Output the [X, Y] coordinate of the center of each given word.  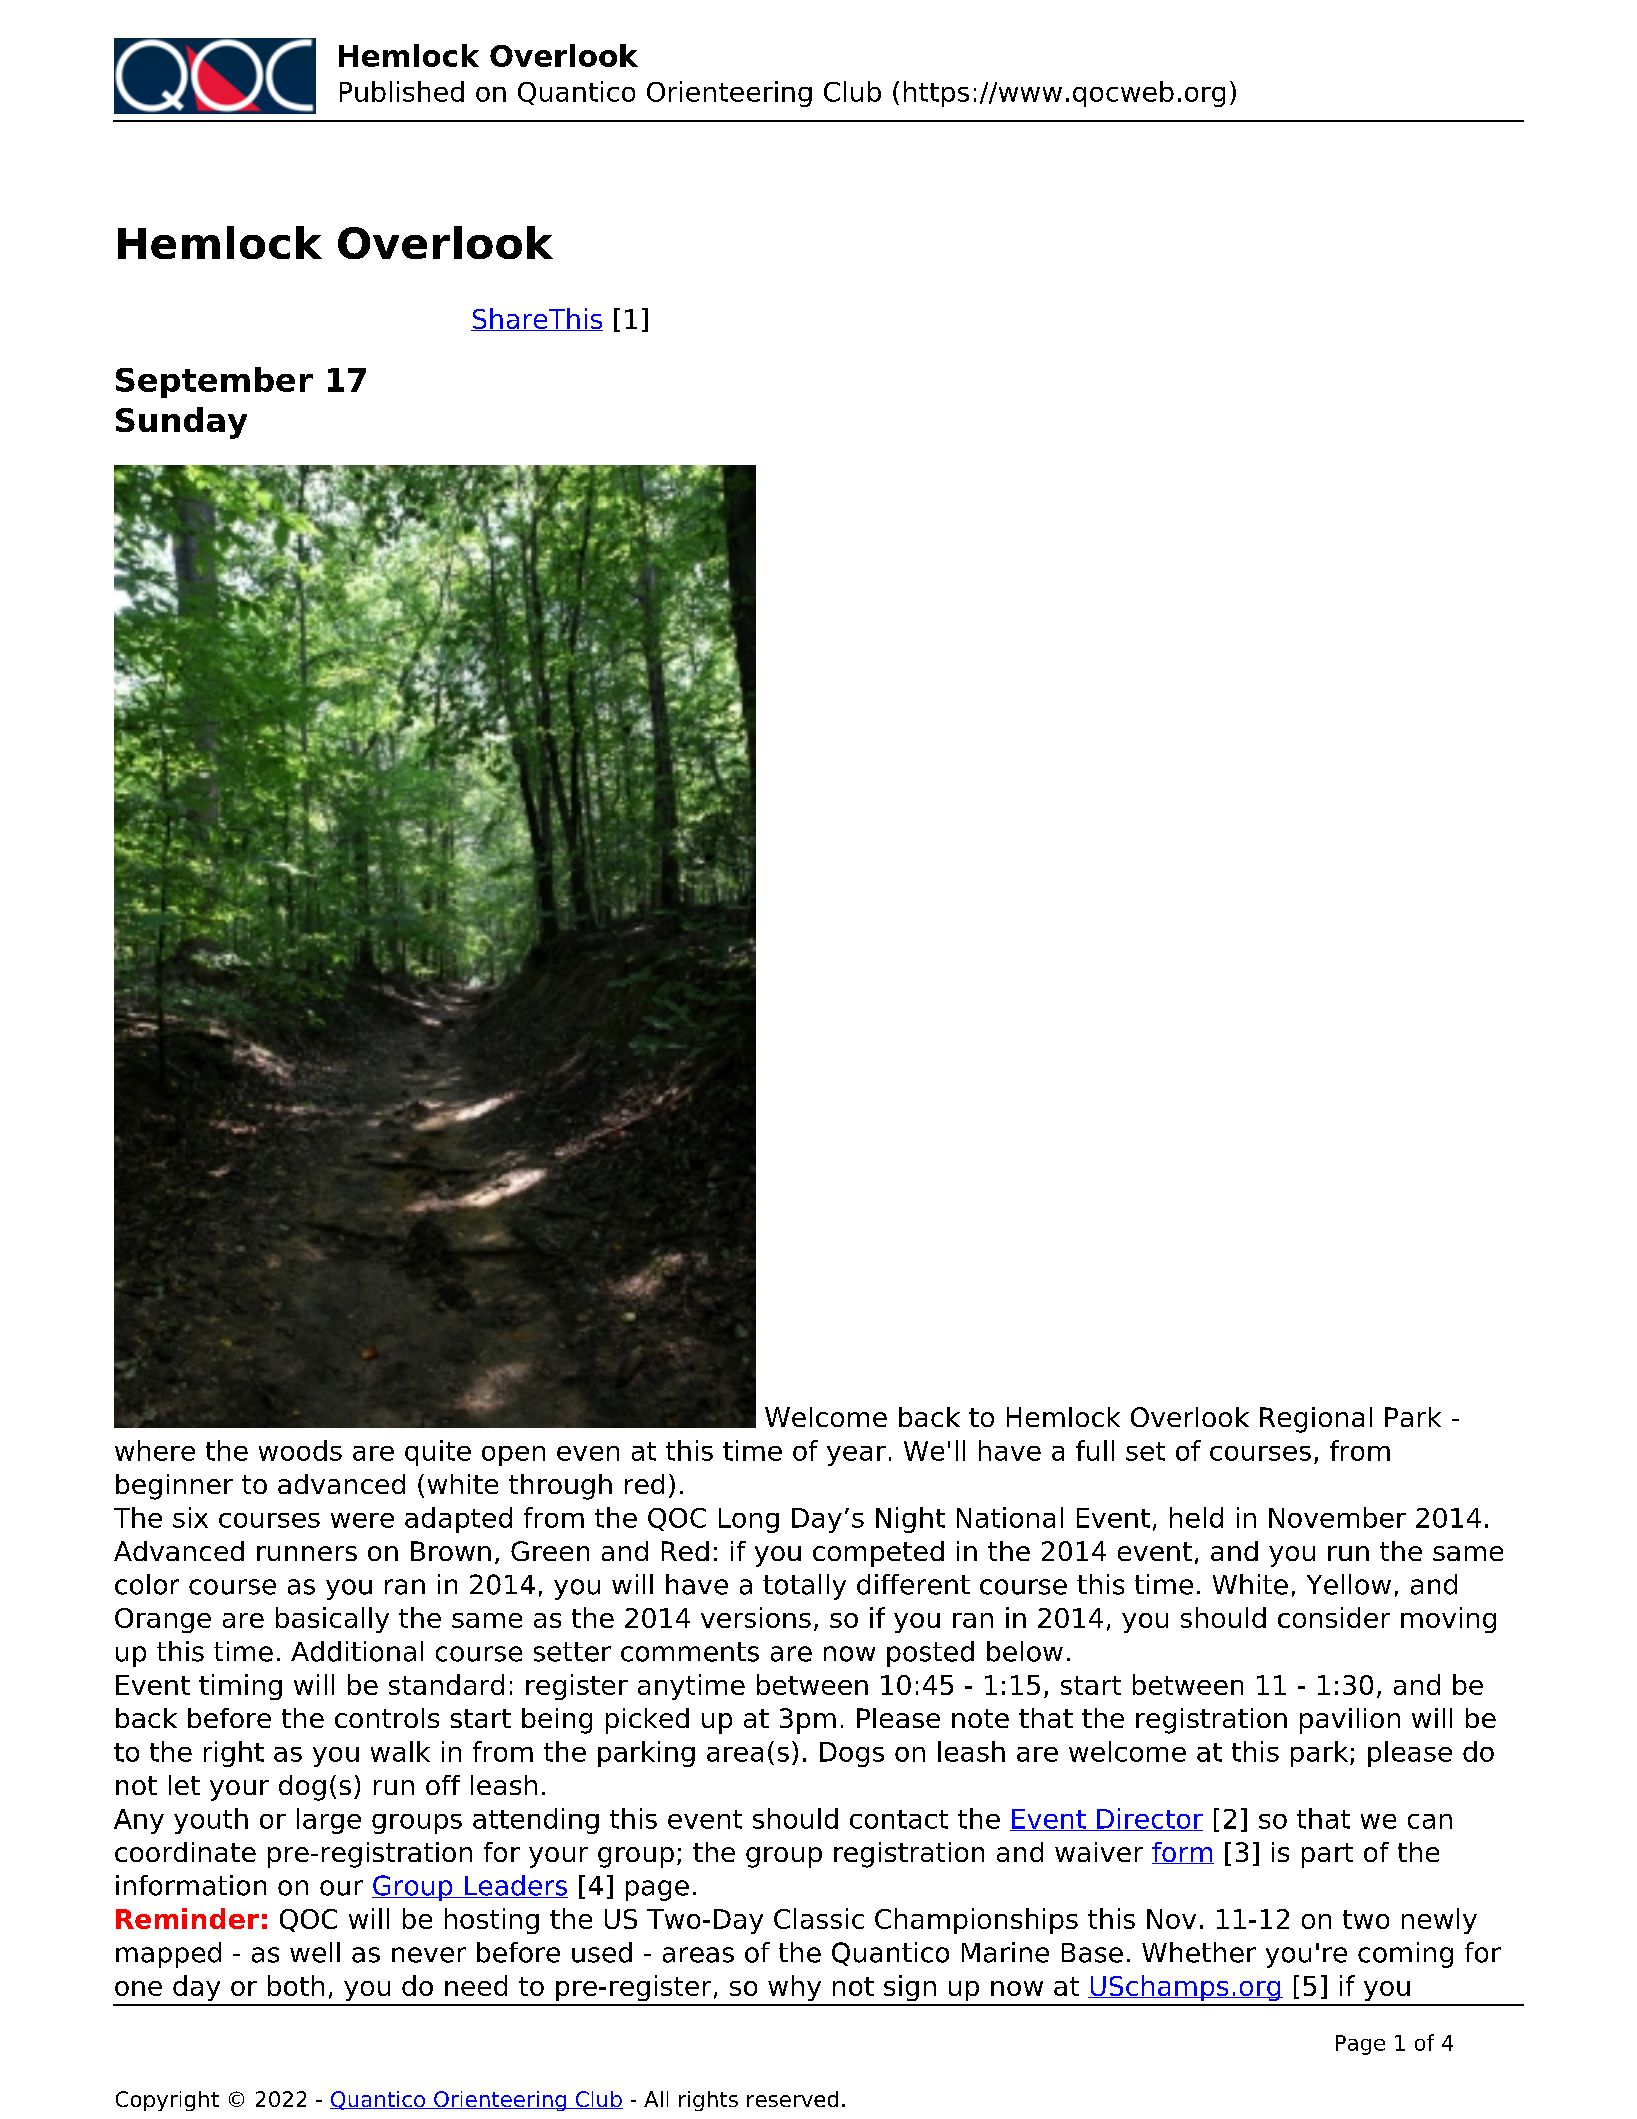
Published [402, 91]
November [1337, 1517]
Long [749, 1520]
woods [300, 1450]
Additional [357, 1651]
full [1095, 1450]
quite [438, 1453]
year [856, 1456]
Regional [1316, 1420]
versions [756, 1617]
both [296, 1985]
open [513, 1456]
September [214, 382]
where [155, 1450]
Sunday [181, 423]
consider [1334, 1617]
